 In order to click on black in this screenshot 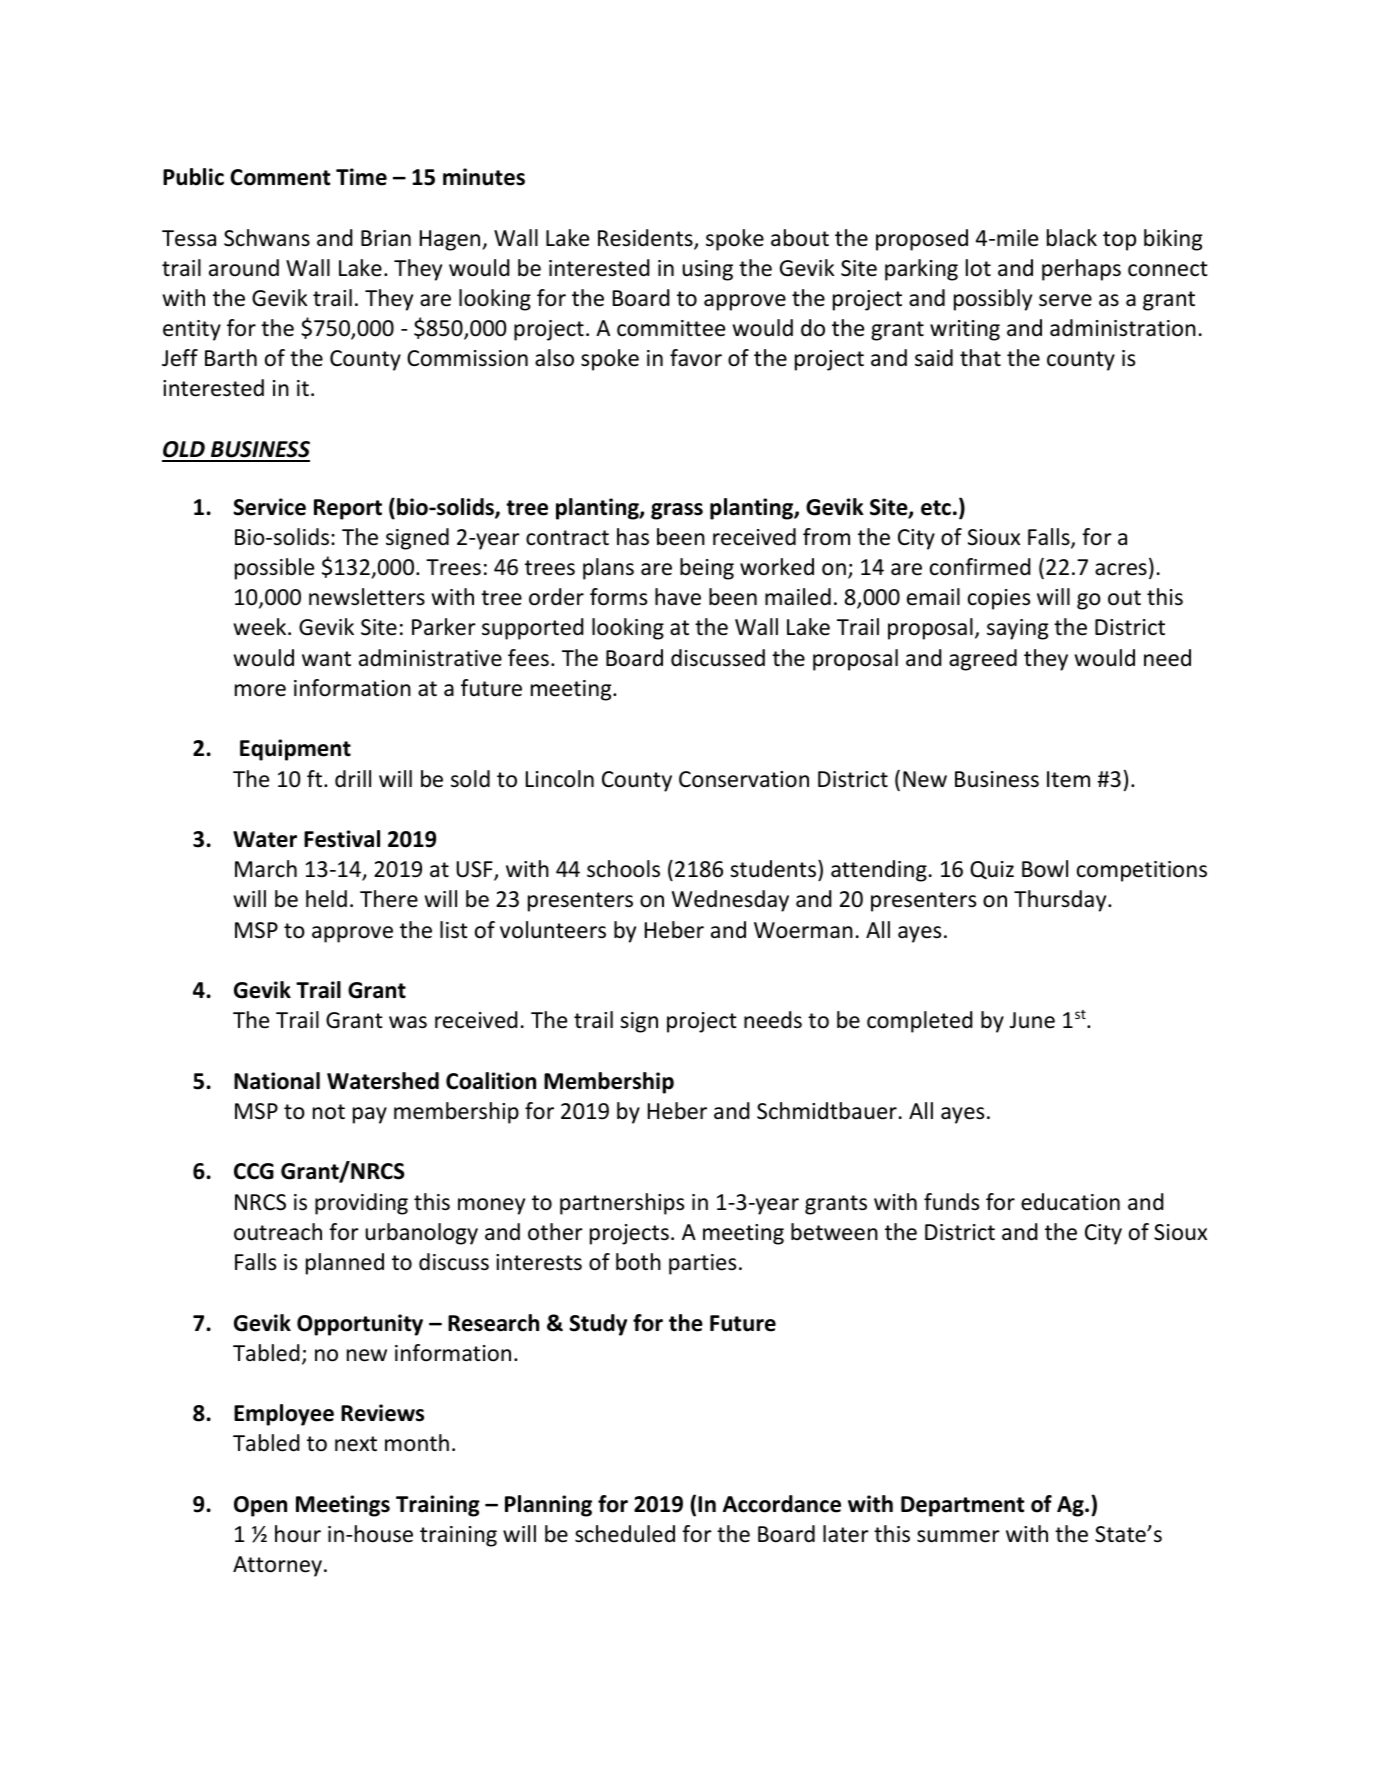, I will do `click(1072, 238)`.
